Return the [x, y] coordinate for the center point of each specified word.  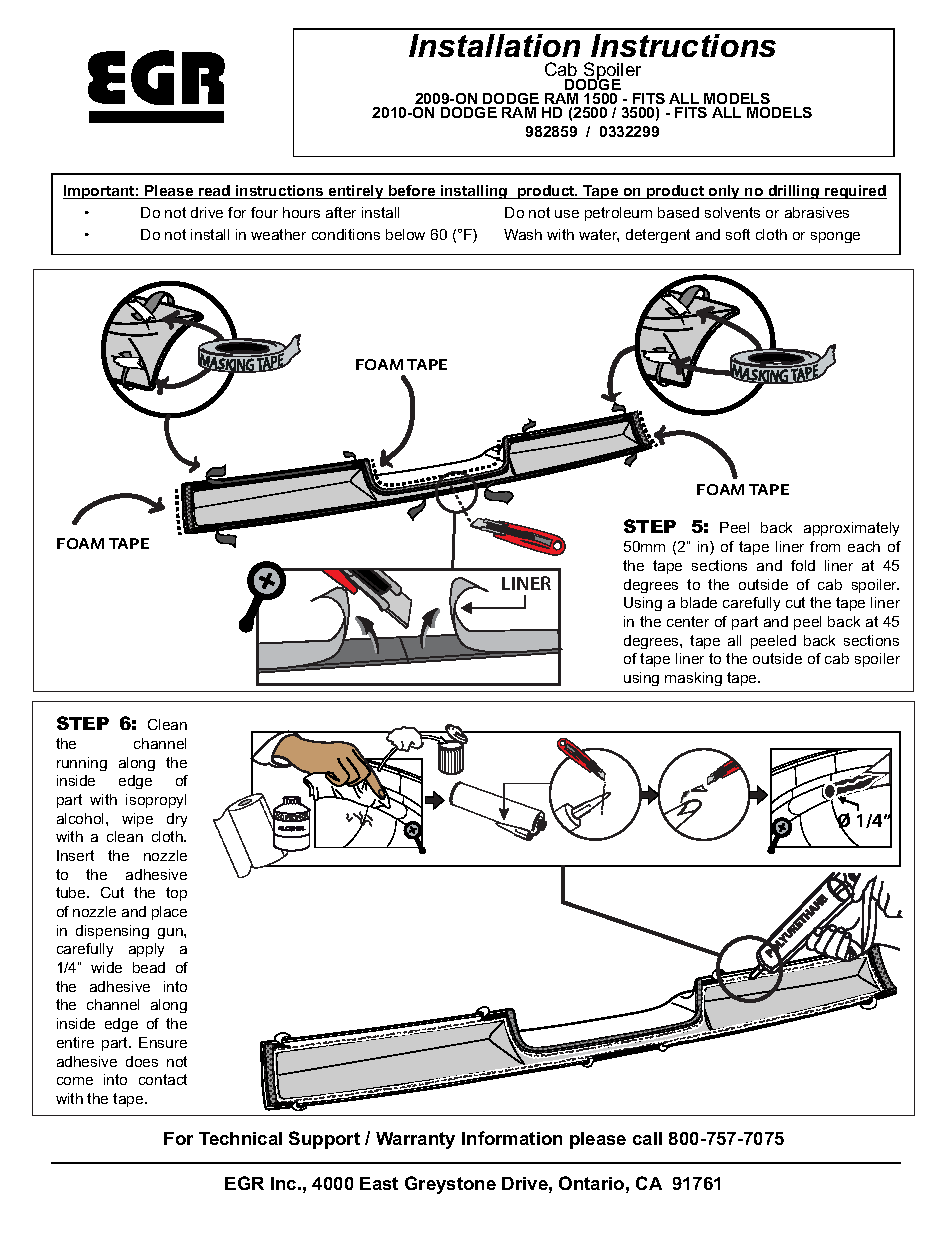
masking [693, 679]
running [82, 764]
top [176, 894]
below [405, 234]
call [647, 1138]
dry [177, 820]
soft [738, 234]
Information [512, 1138]
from [825, 546]
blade [699, 602]
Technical [240, 1138]
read [214, 192]
